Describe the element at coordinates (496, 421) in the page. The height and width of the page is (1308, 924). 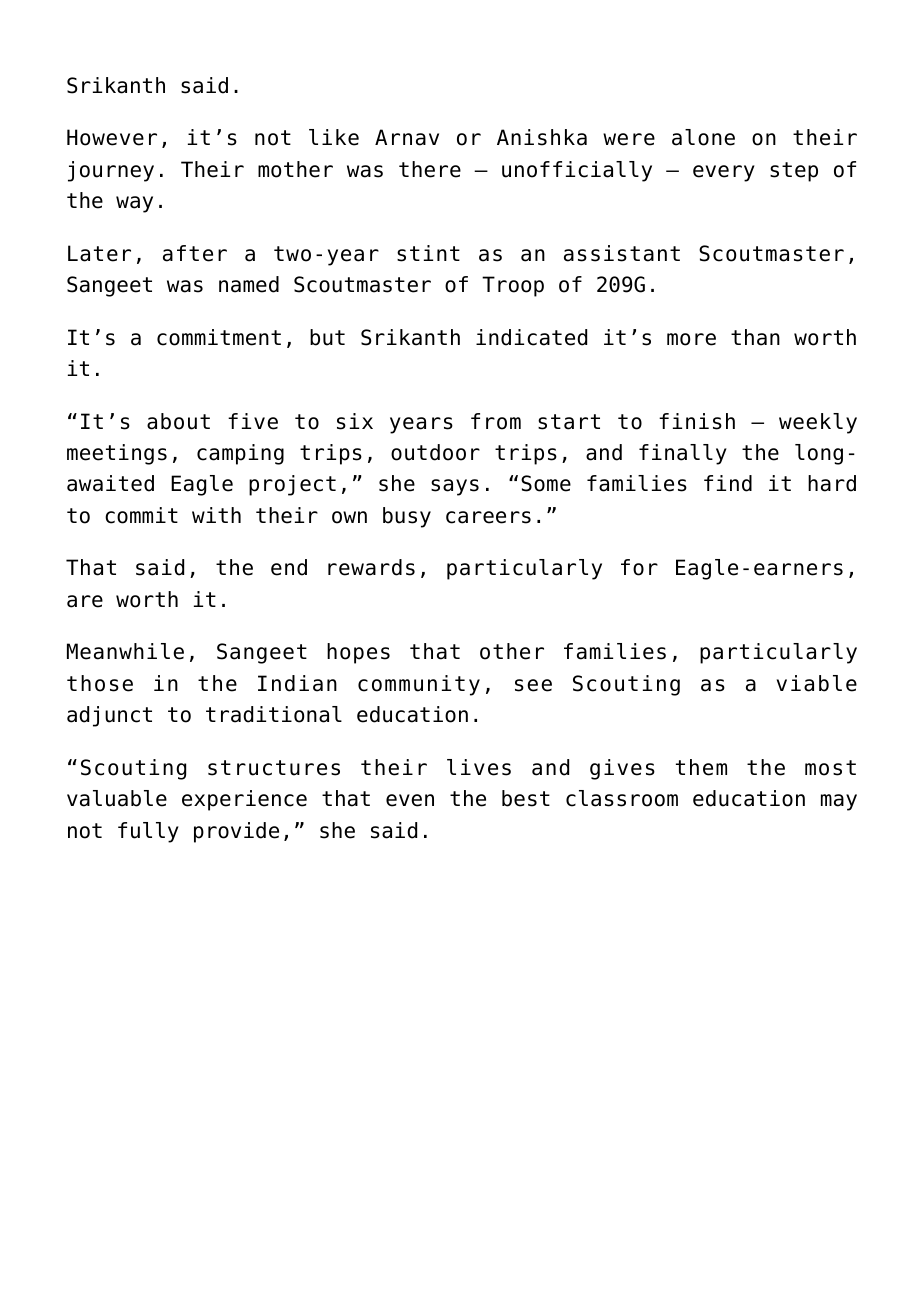
I see `from` at that location.
